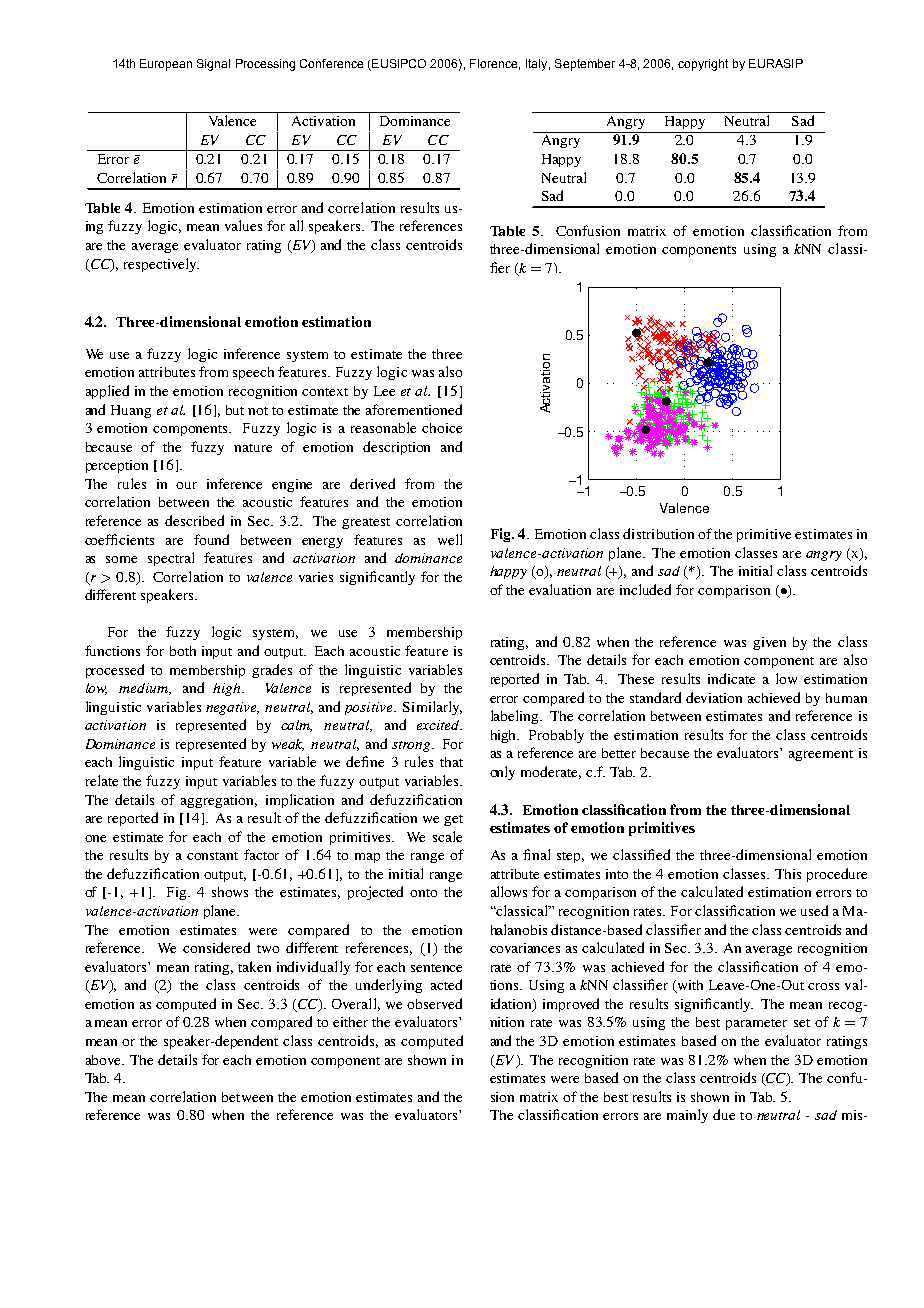 This screenshot has height=1308, width=924. What do you see at coordinates (213, 65) in the screenshot?
I see `Signal` at bounding box center [213, 65].
